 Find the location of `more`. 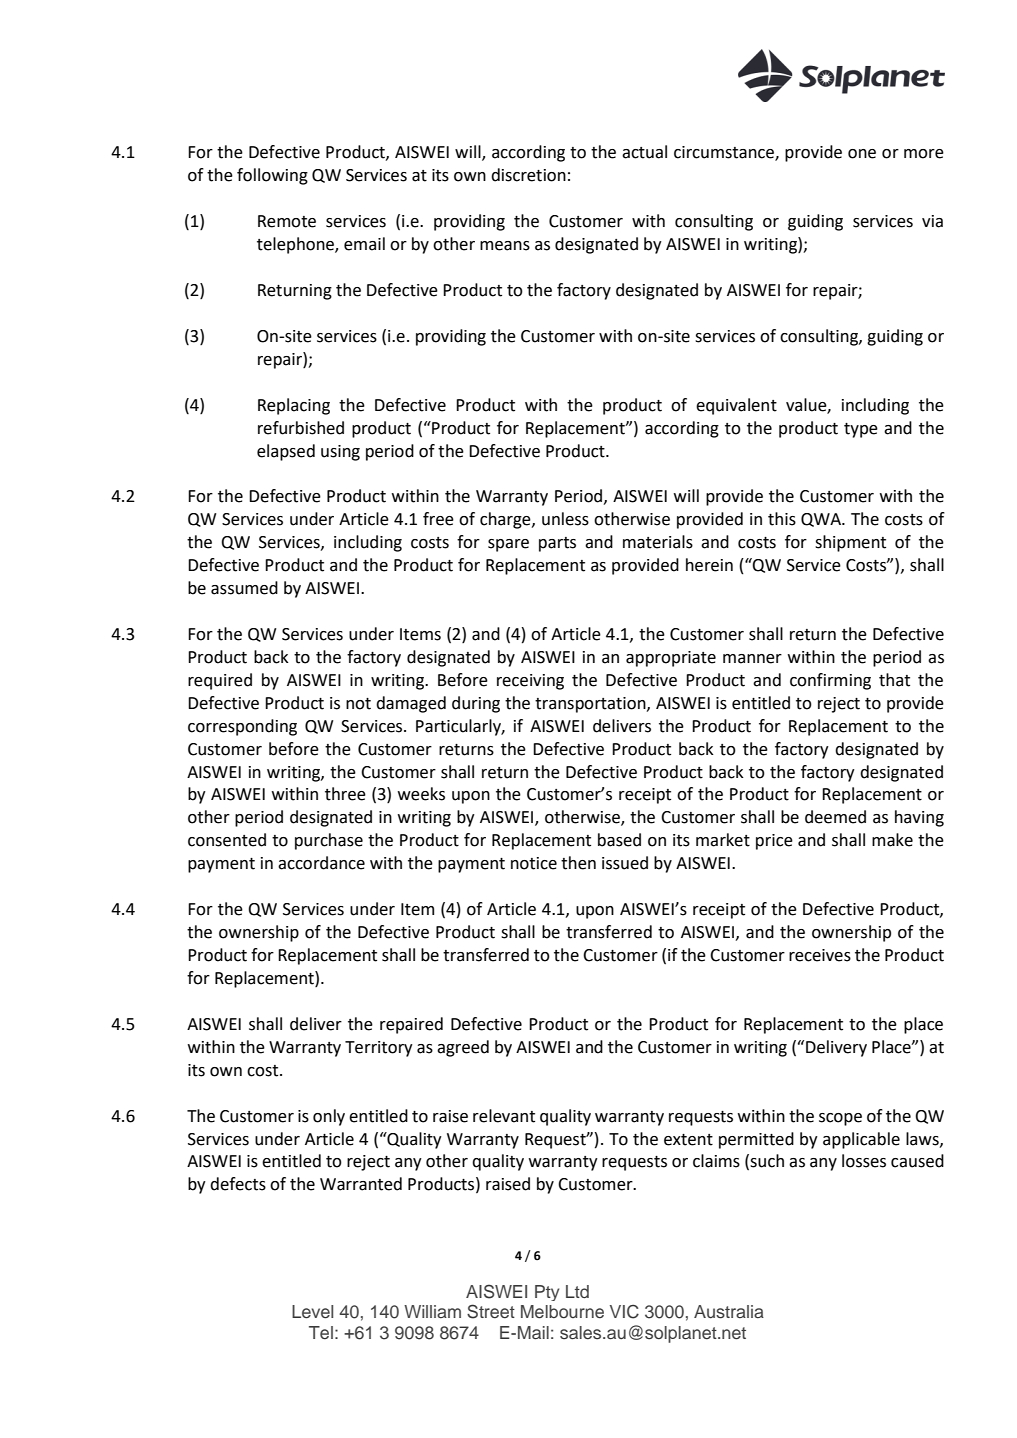

more is located at coordinates (924, 154).
